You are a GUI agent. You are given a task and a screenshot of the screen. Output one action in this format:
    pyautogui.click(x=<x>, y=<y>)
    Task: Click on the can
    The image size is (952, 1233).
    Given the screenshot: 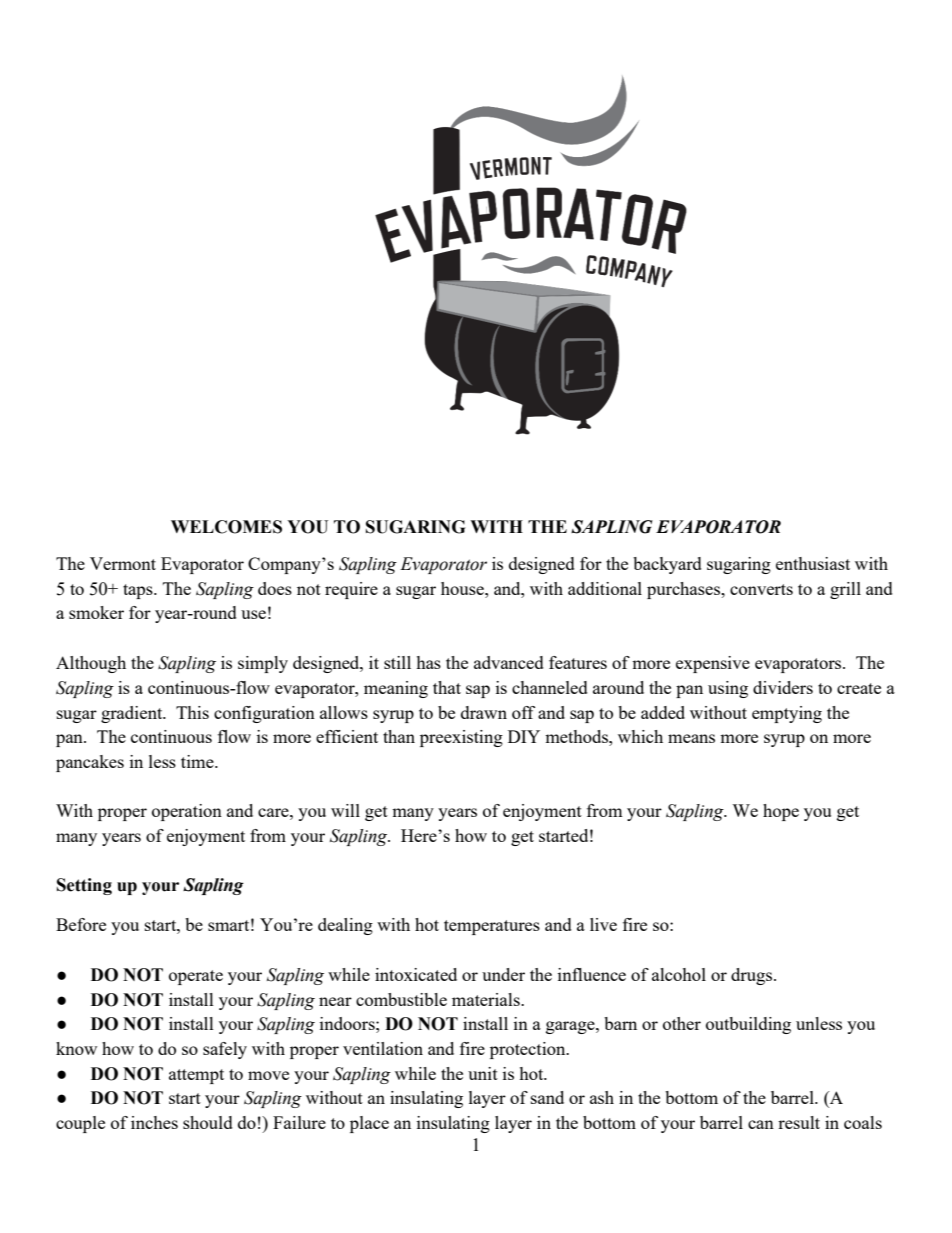 What is the action you would take?
    pyautogui.click(x=761, y=1124)
